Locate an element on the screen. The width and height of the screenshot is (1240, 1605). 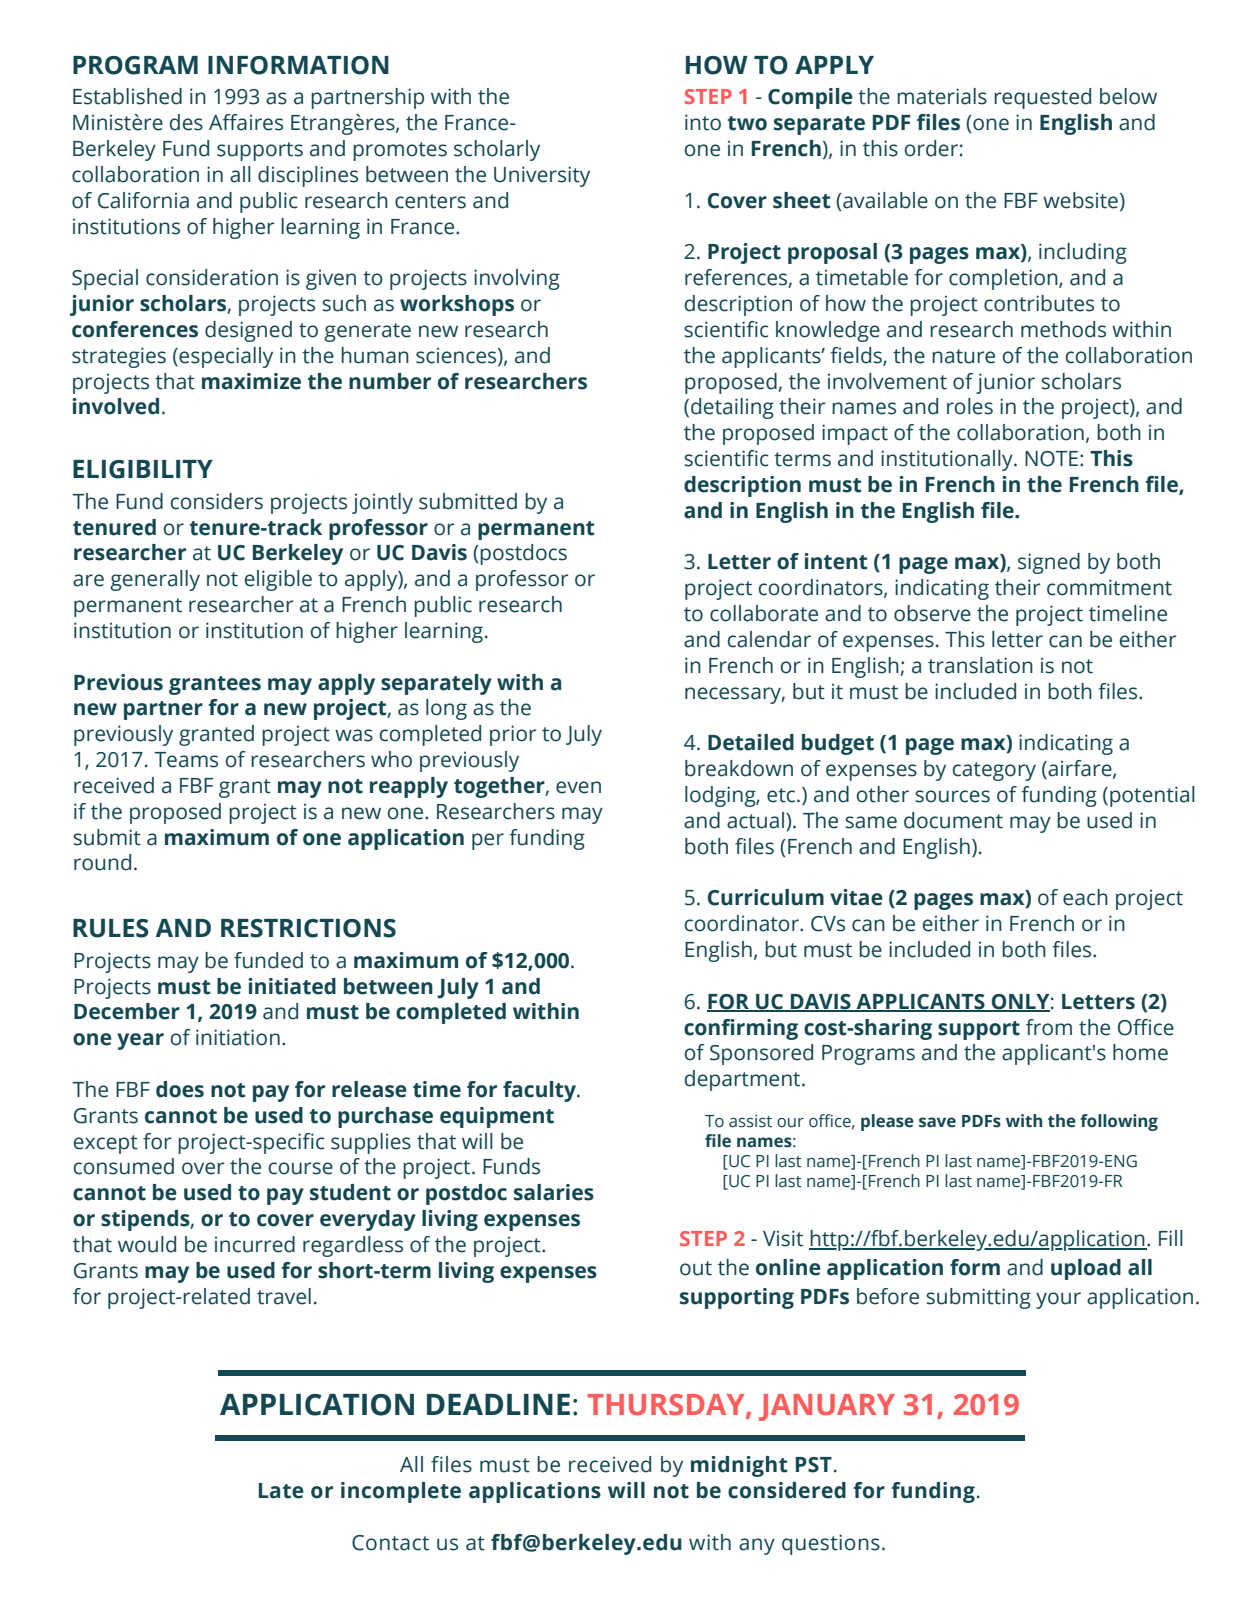
eligible is located at coordinates (278, 580).
